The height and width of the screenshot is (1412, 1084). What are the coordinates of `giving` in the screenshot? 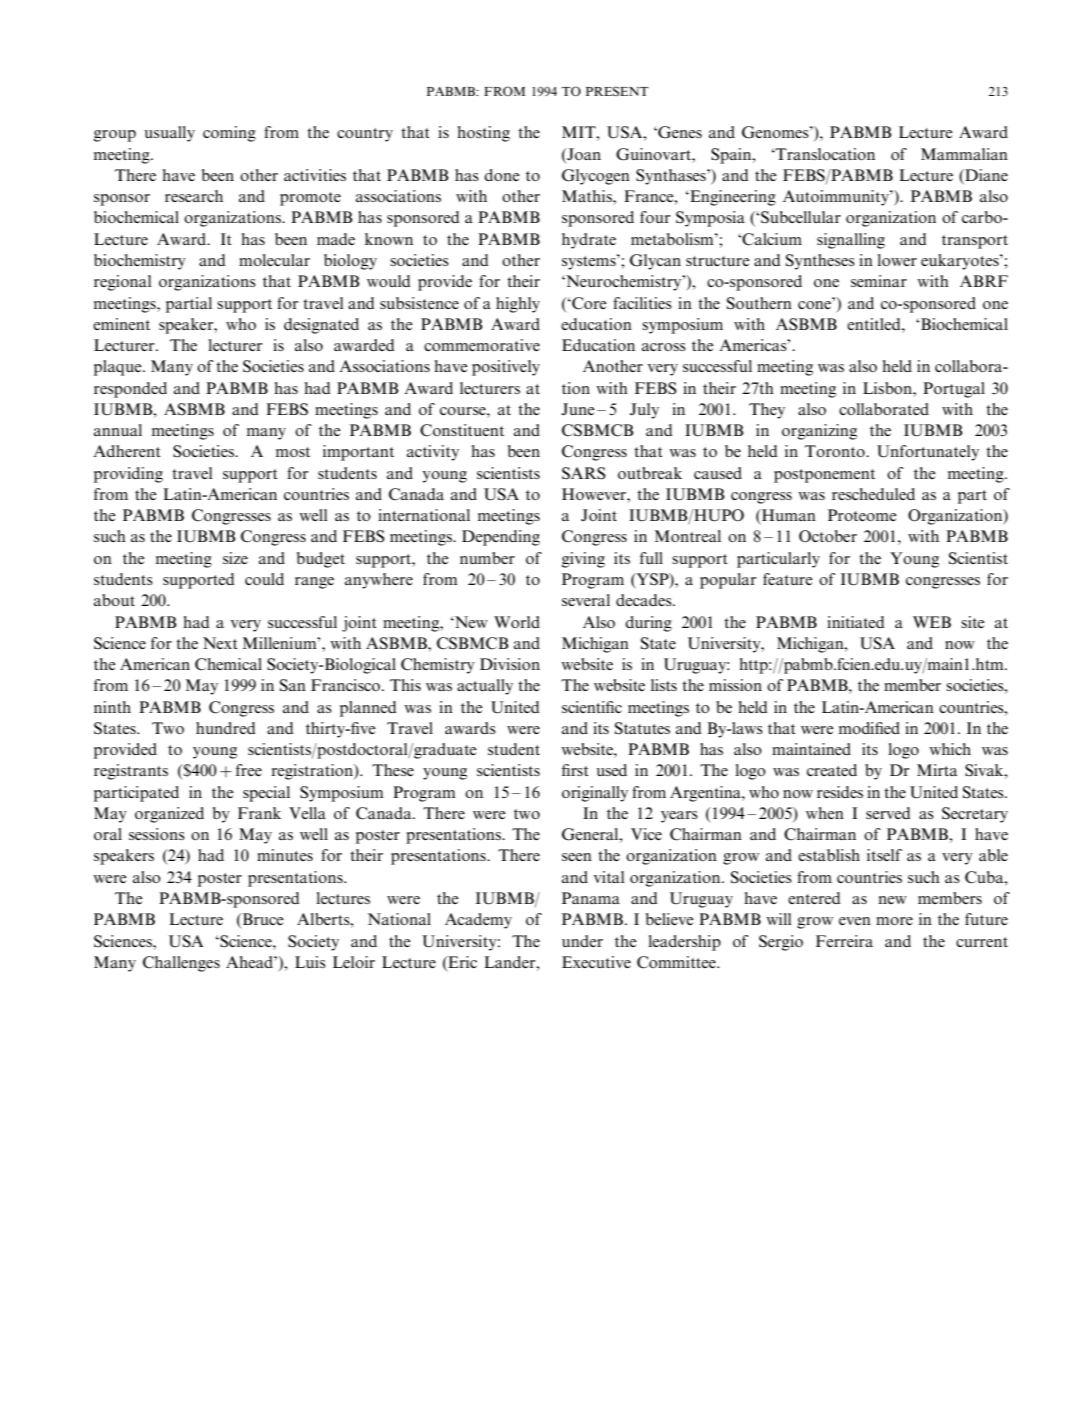 It's located at (583, 560).
